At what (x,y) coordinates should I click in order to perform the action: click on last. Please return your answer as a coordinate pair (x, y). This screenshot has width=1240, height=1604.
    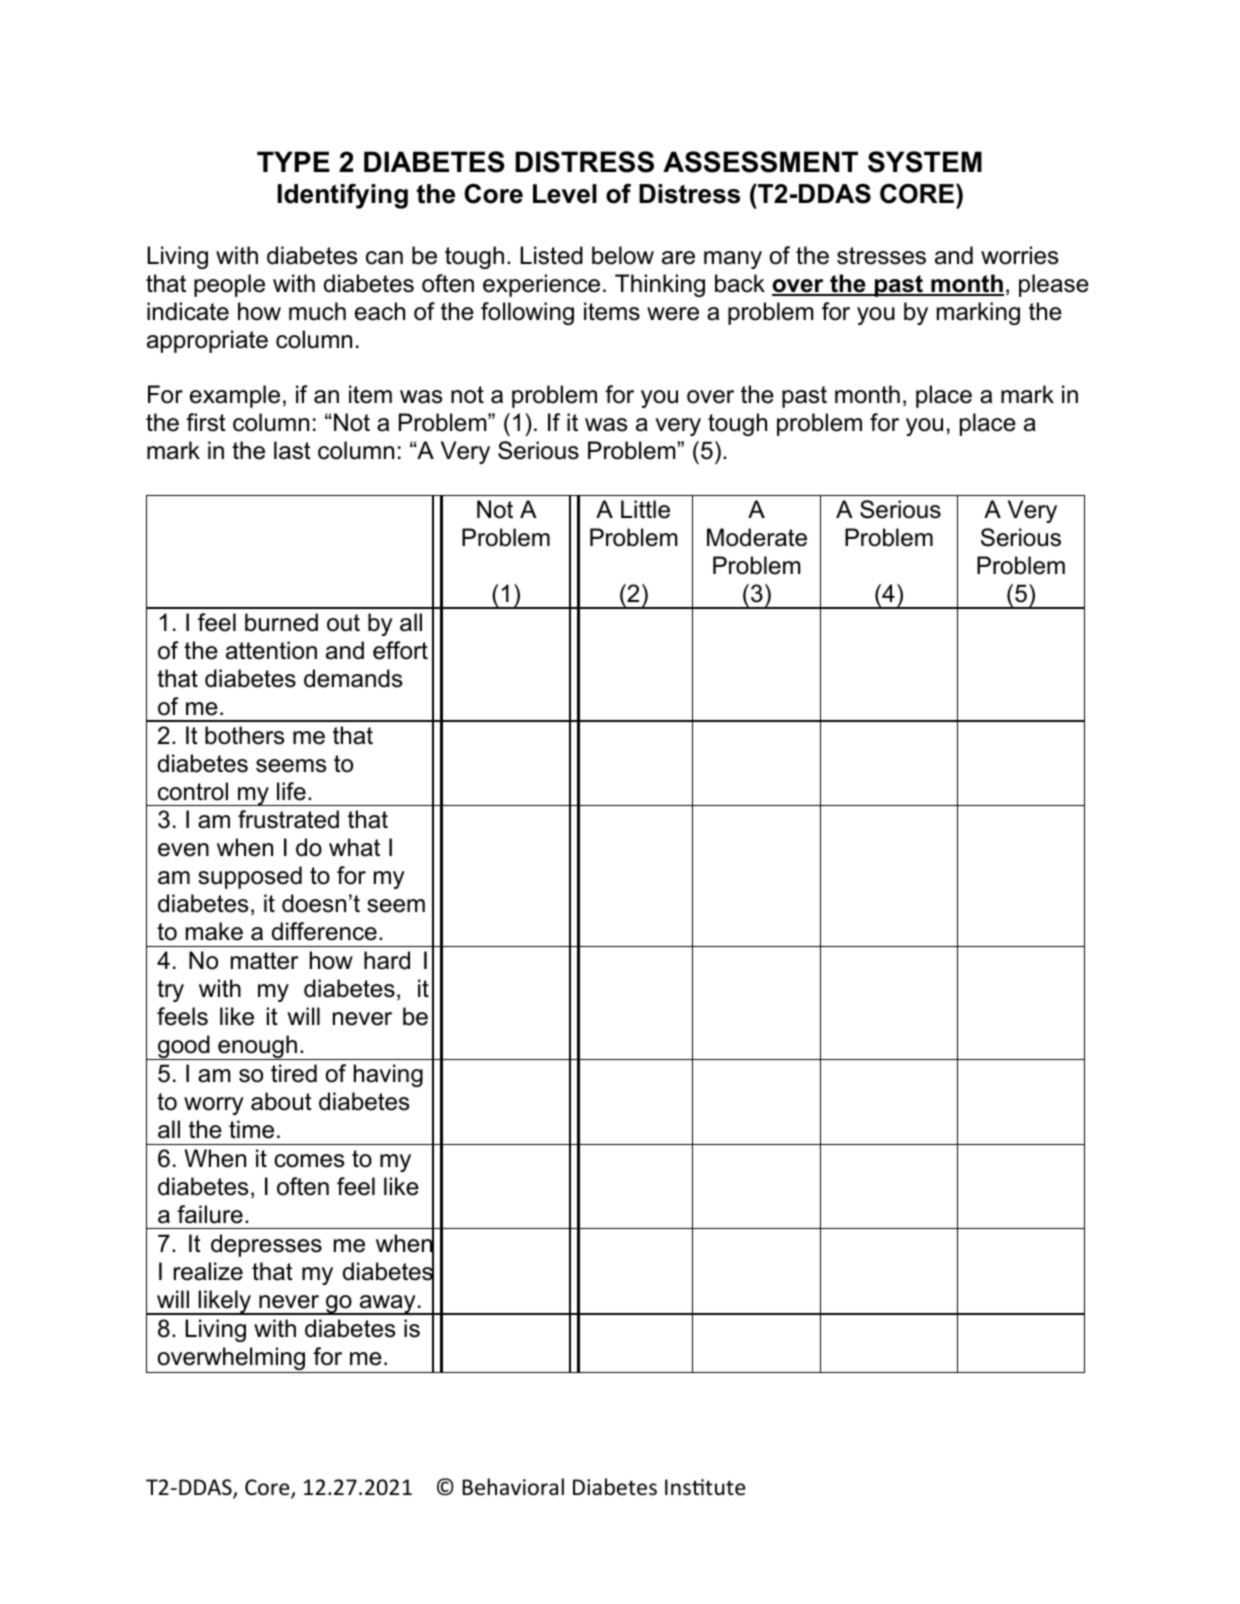
    Looking at the image, I should click on (292, 450).
